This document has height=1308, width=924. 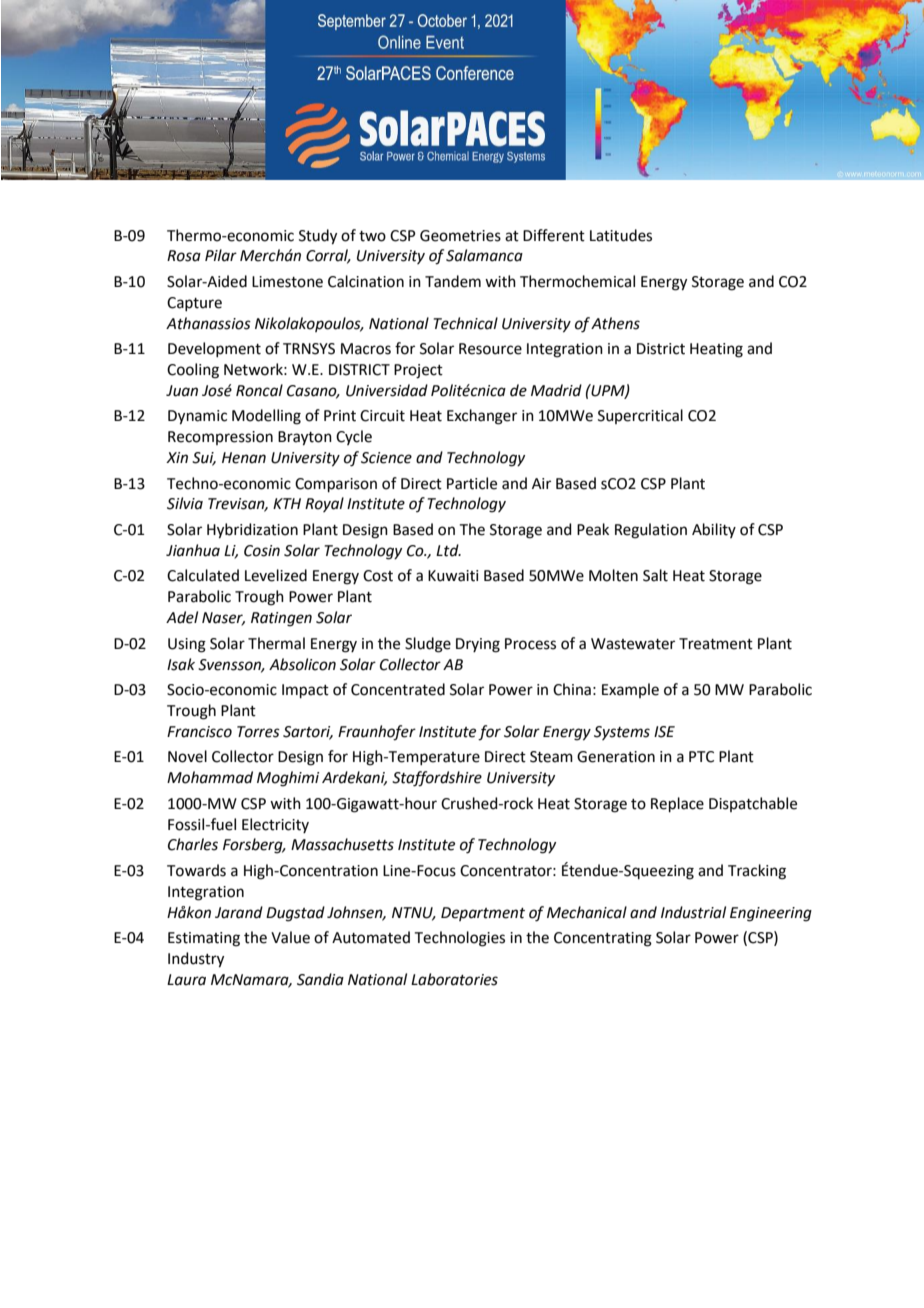 I want to click on Industry, so click(x=196, y=960).
